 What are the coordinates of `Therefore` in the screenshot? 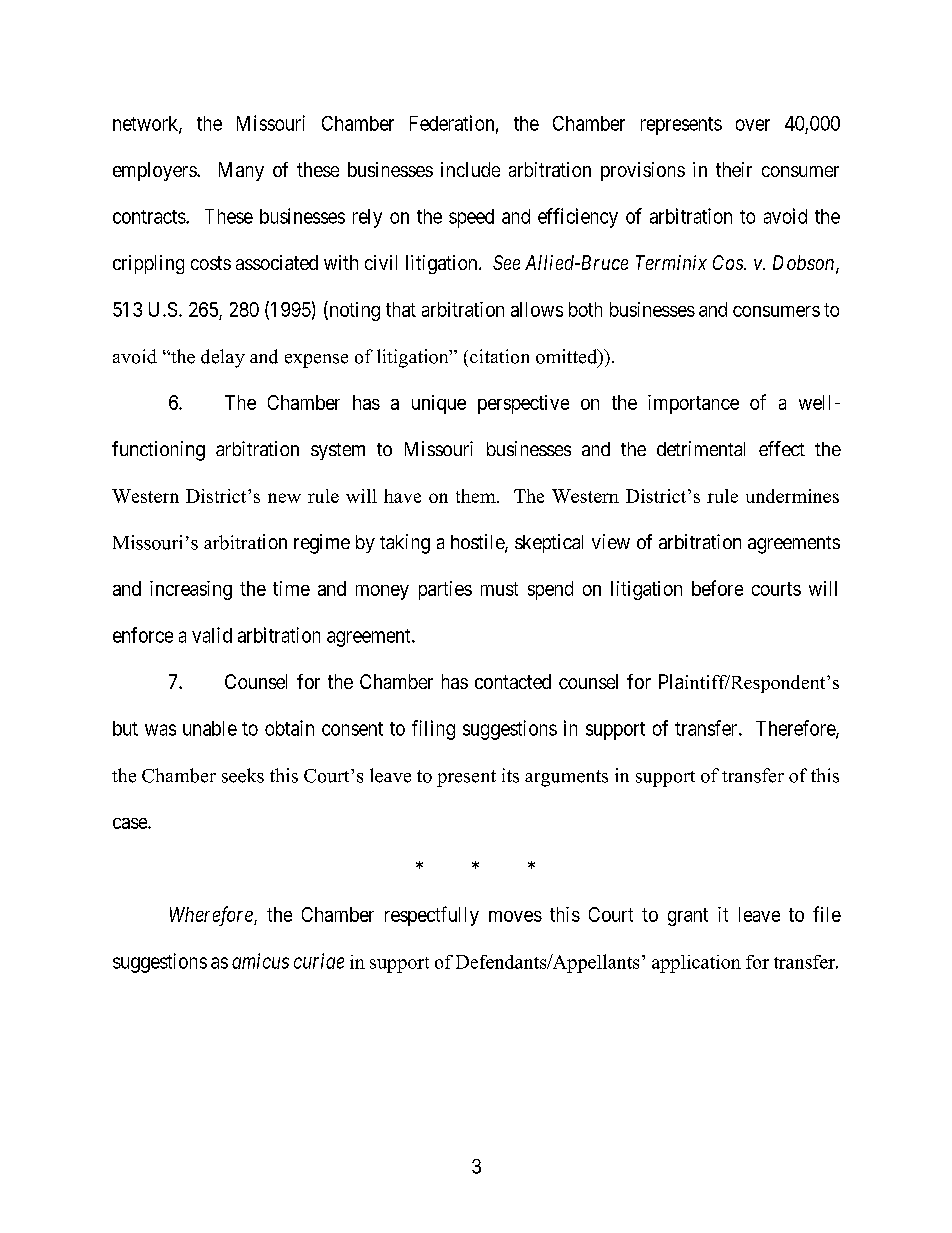 It's located at (796, 729).
